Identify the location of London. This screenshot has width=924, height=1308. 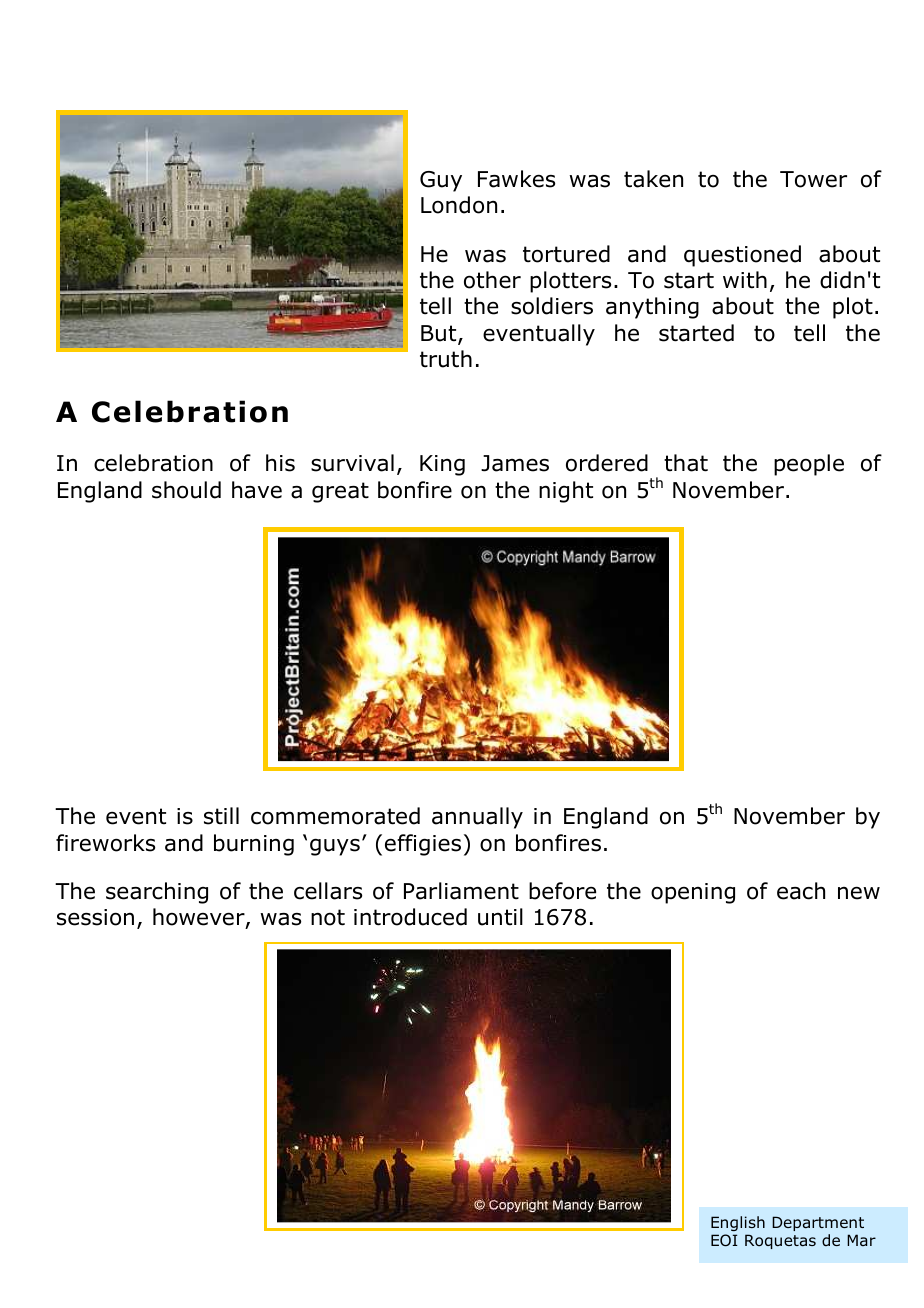
(459, 205).
